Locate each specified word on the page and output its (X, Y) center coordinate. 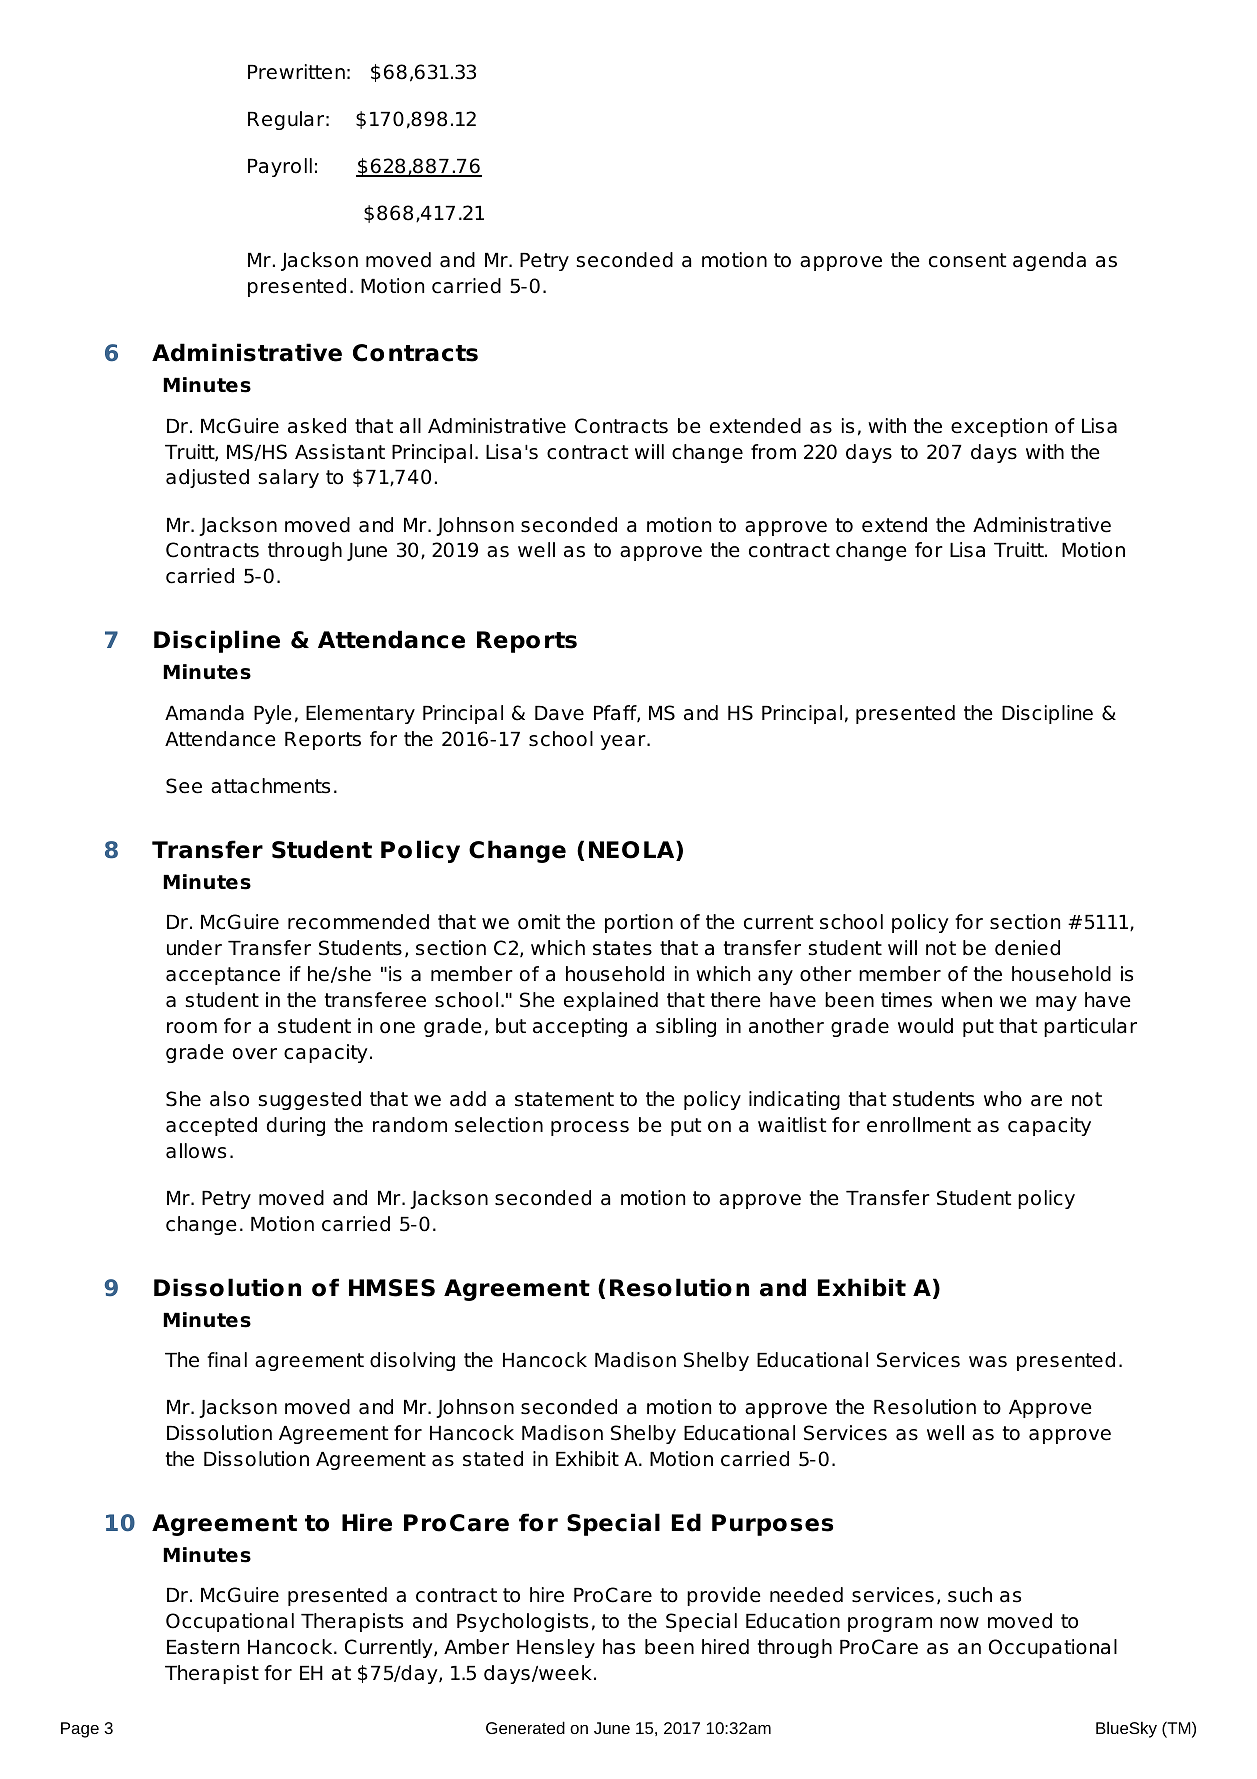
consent (967, 260)
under (194, 948)
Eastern (203, 1647)
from (773, 452)
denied (1027, 948)
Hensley (556, 1648)
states (622, 948)
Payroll (280, 167)
